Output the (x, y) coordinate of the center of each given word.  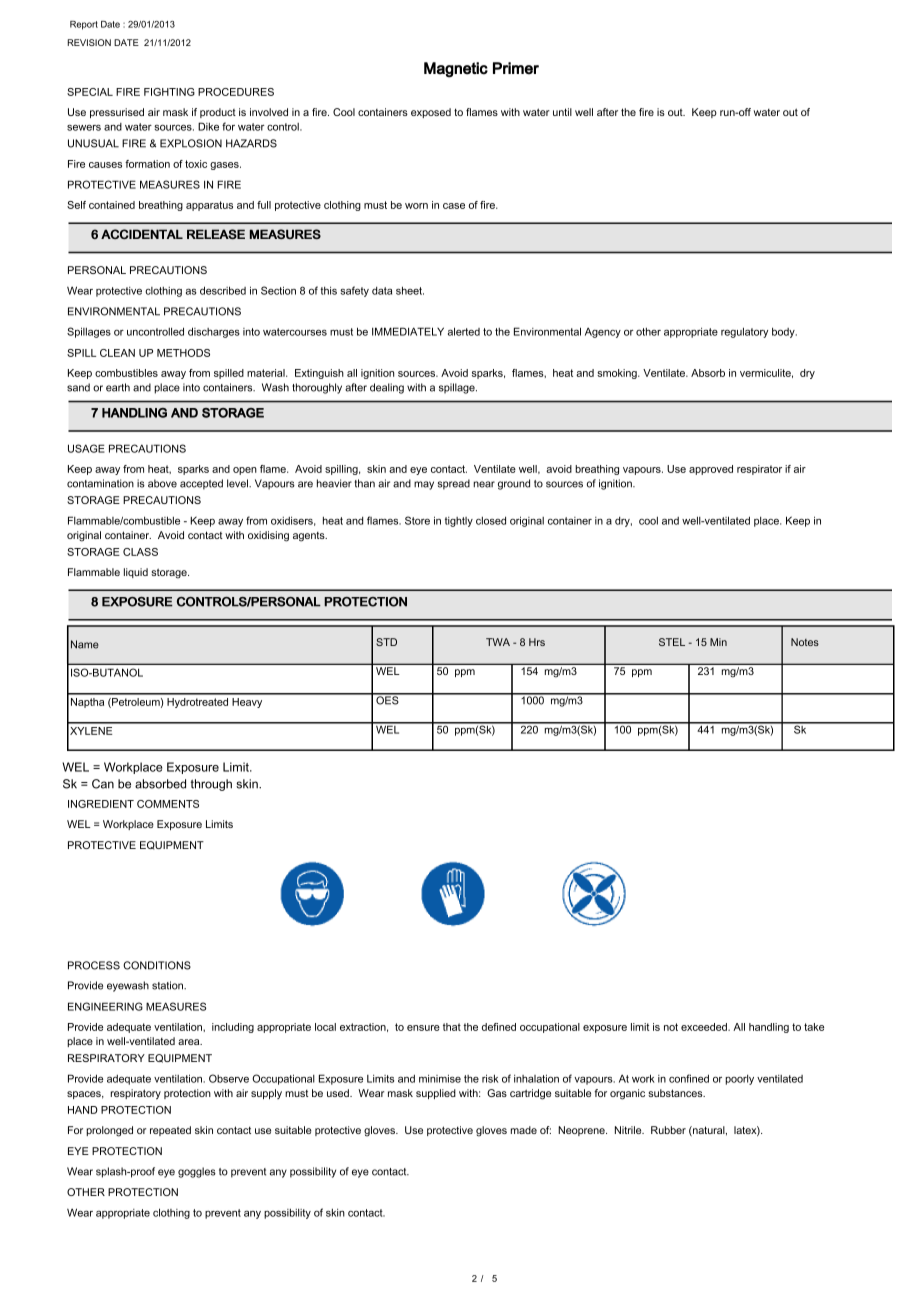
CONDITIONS (157, 965)
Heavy (247, 703)
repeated (170, 1131)
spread (454, 484)
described (223, 290)
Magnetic (456, 70)
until (562, 112)
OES (387, 699)
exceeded (705, 1027)
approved (711, 470)
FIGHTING (169, 92)
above (162, 483)
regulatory (744, 332)
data (382, 291)
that (452, 1027)
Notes (805, 642)
